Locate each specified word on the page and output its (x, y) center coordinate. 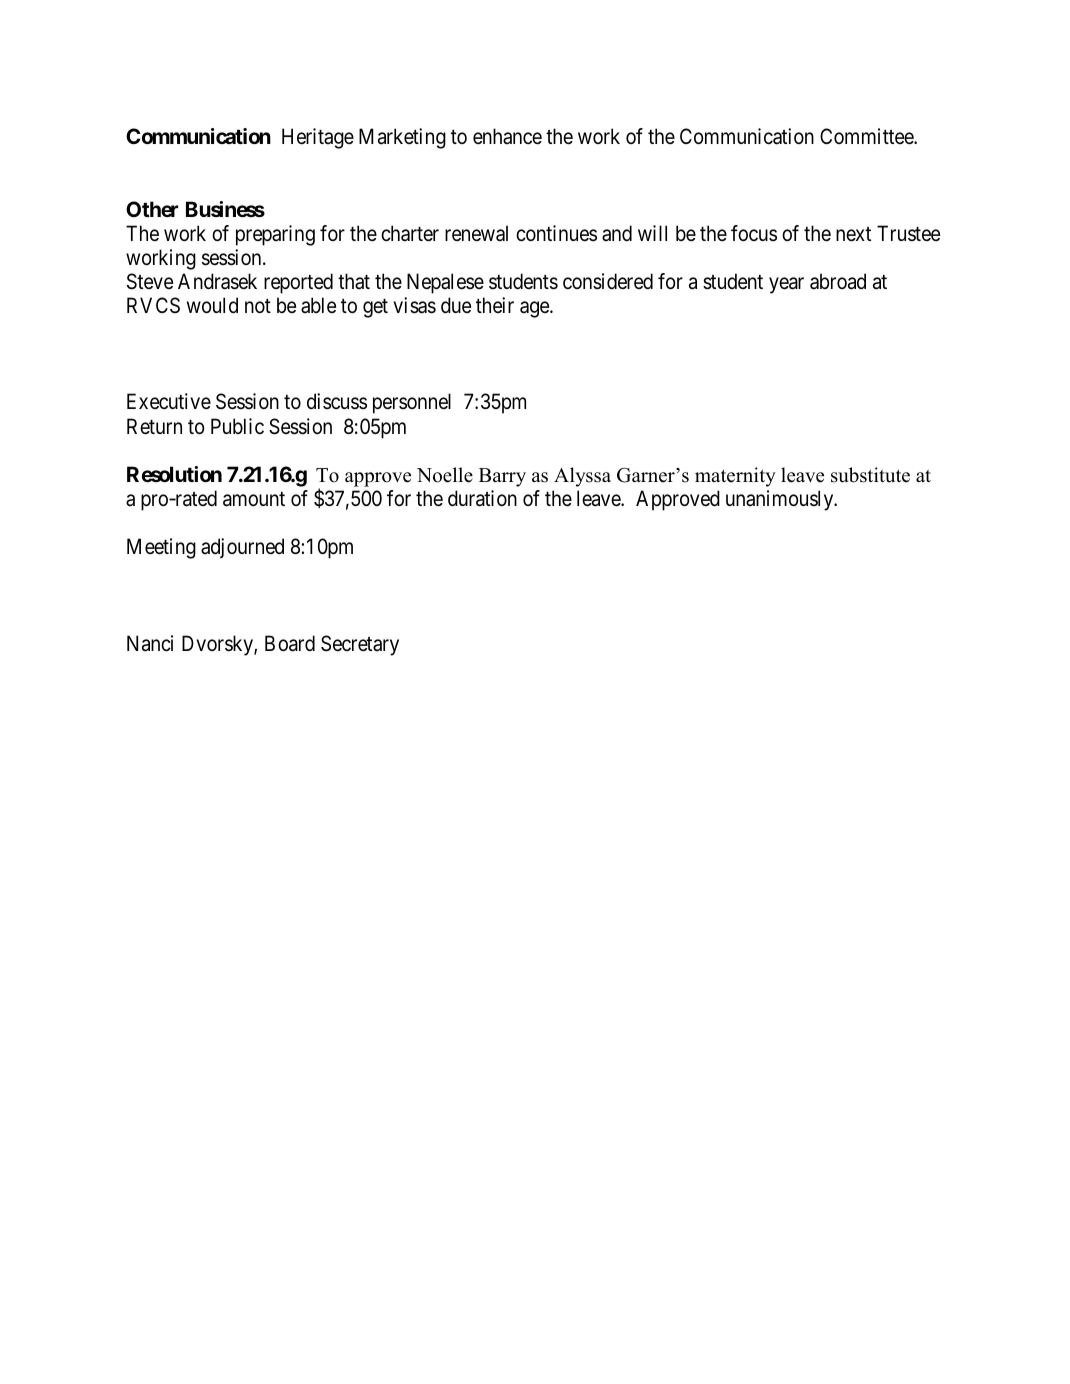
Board (290, 643)
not (258, 306)
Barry (502, 477)
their (495, 305)
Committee (867, 136)
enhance (507, 136)
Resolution (174, 474)
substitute (870, 475)
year (786, 285)
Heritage (318, 138)
